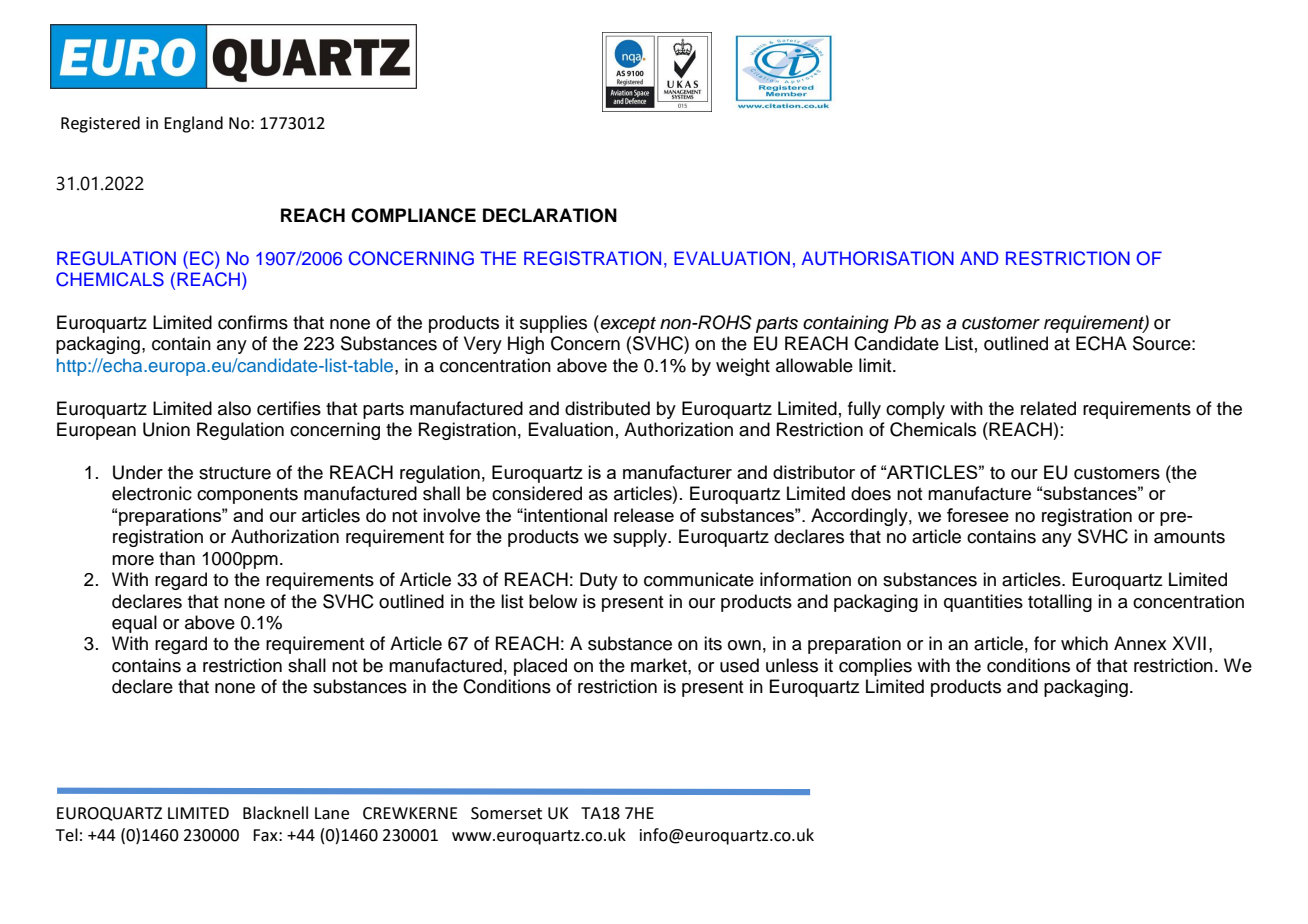 This screenshot has height=924, width=1308. What do you see at coordinates (332, 813) in the screenshot?
I see `Lane` at bounding box center [332, 813].
